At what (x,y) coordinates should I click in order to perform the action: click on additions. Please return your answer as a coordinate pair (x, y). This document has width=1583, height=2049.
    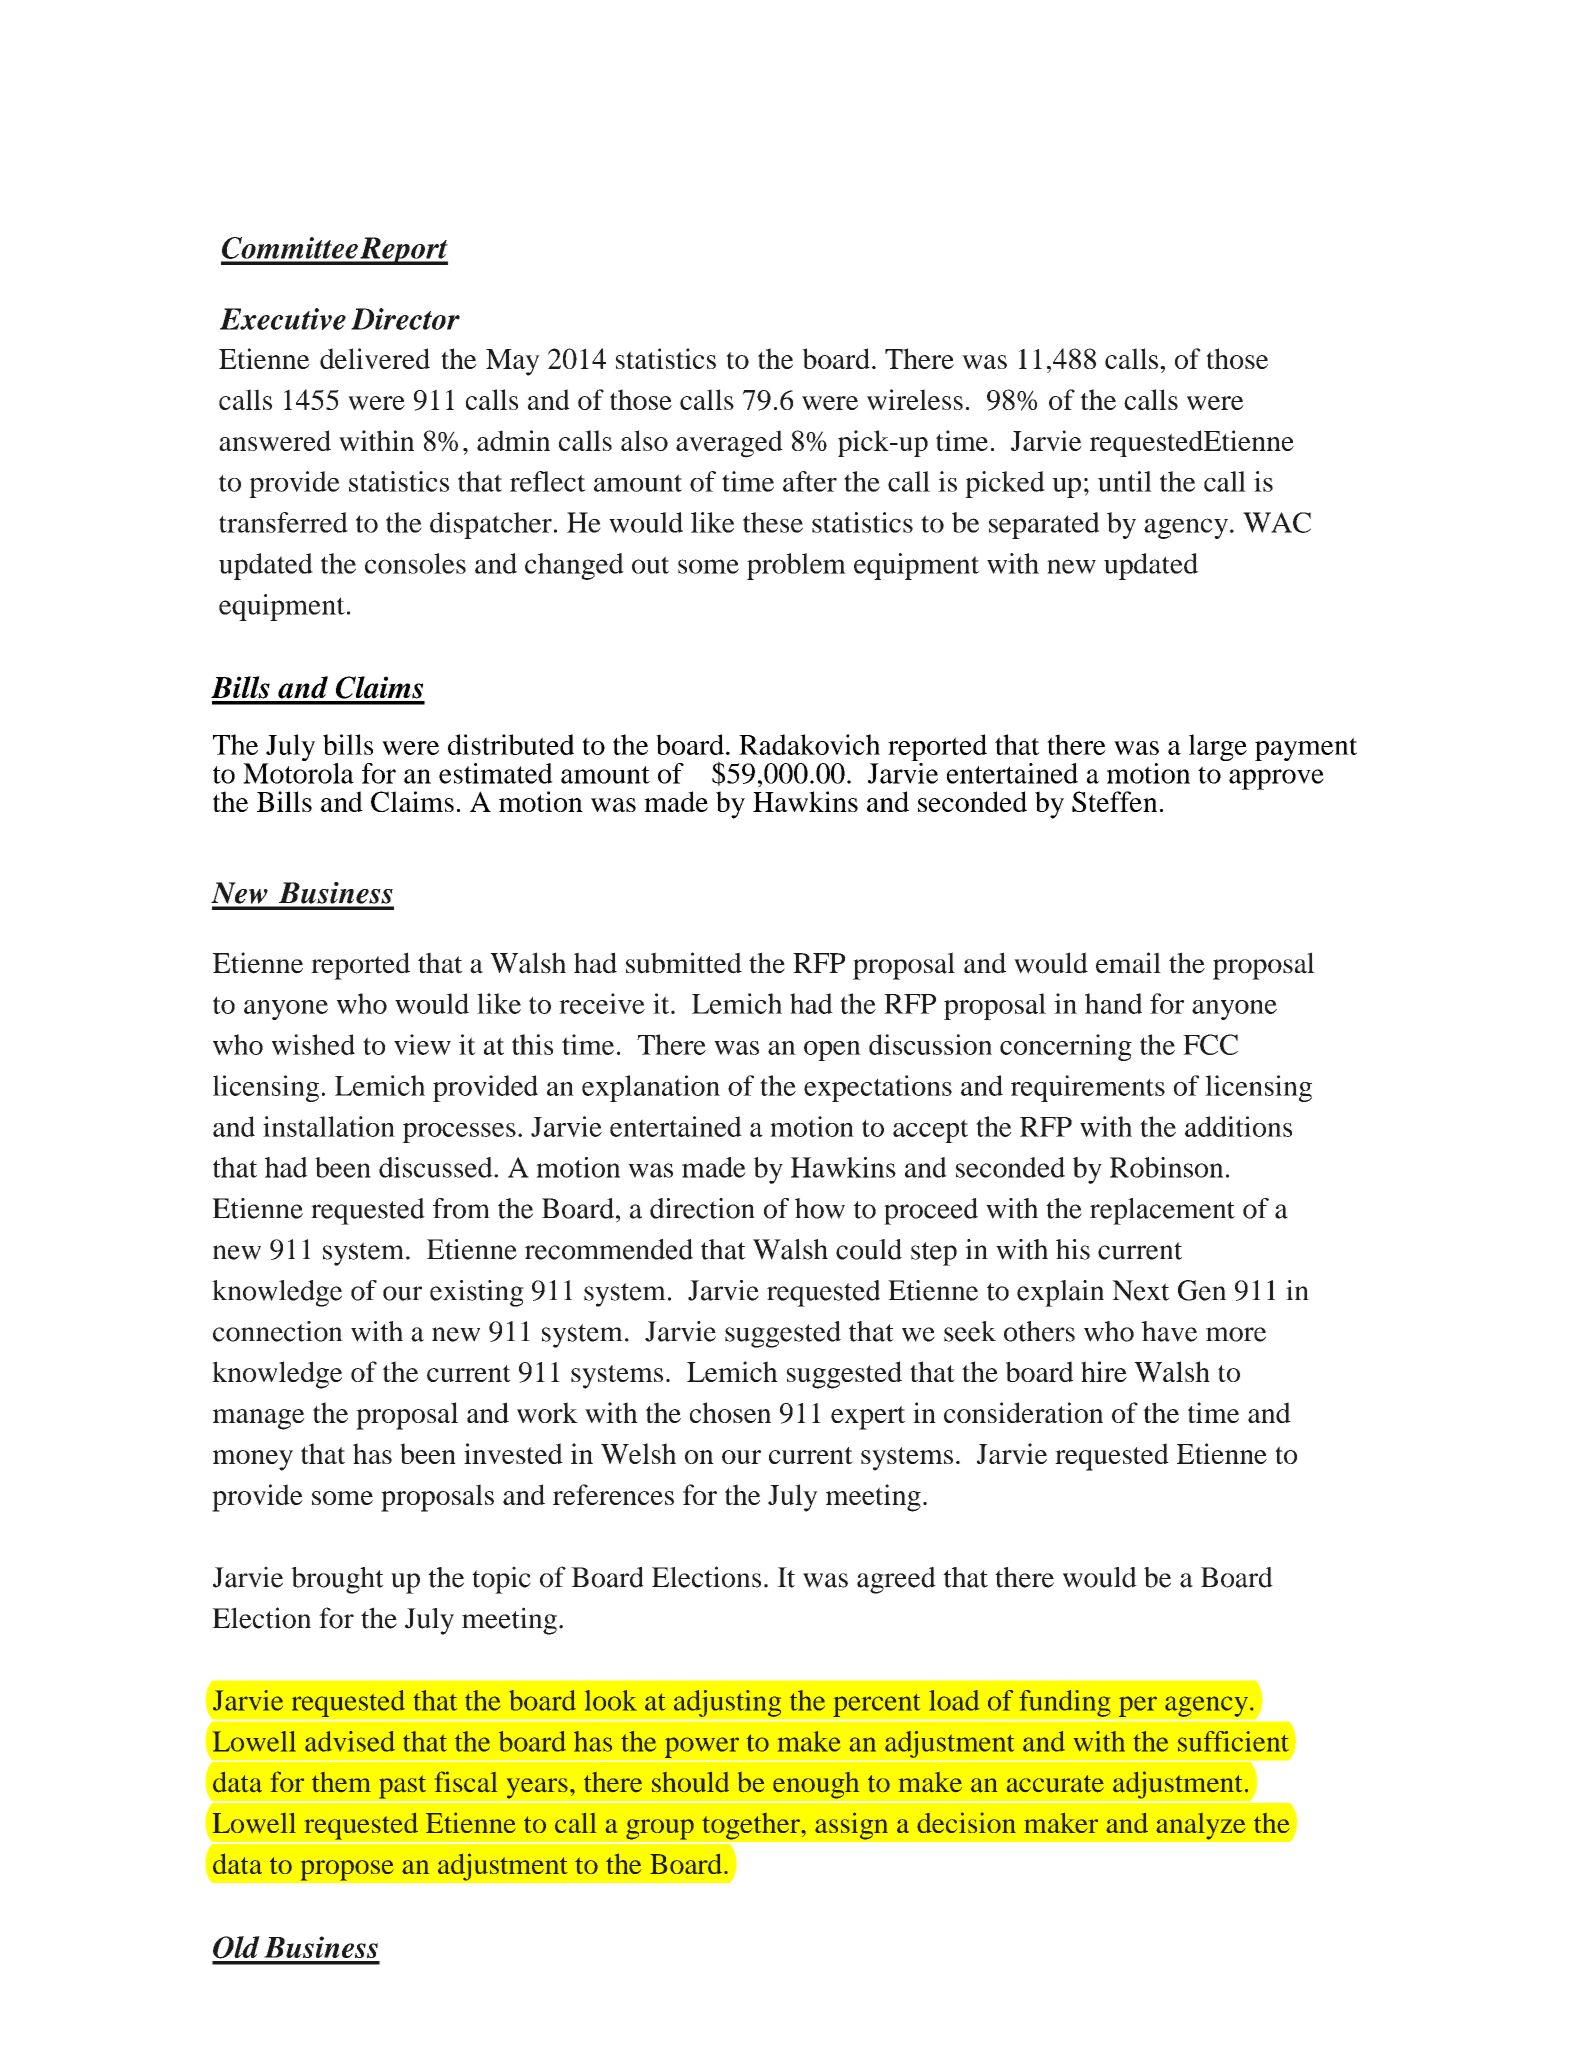
    Looking at the image, I should click on (1238, 1126).
